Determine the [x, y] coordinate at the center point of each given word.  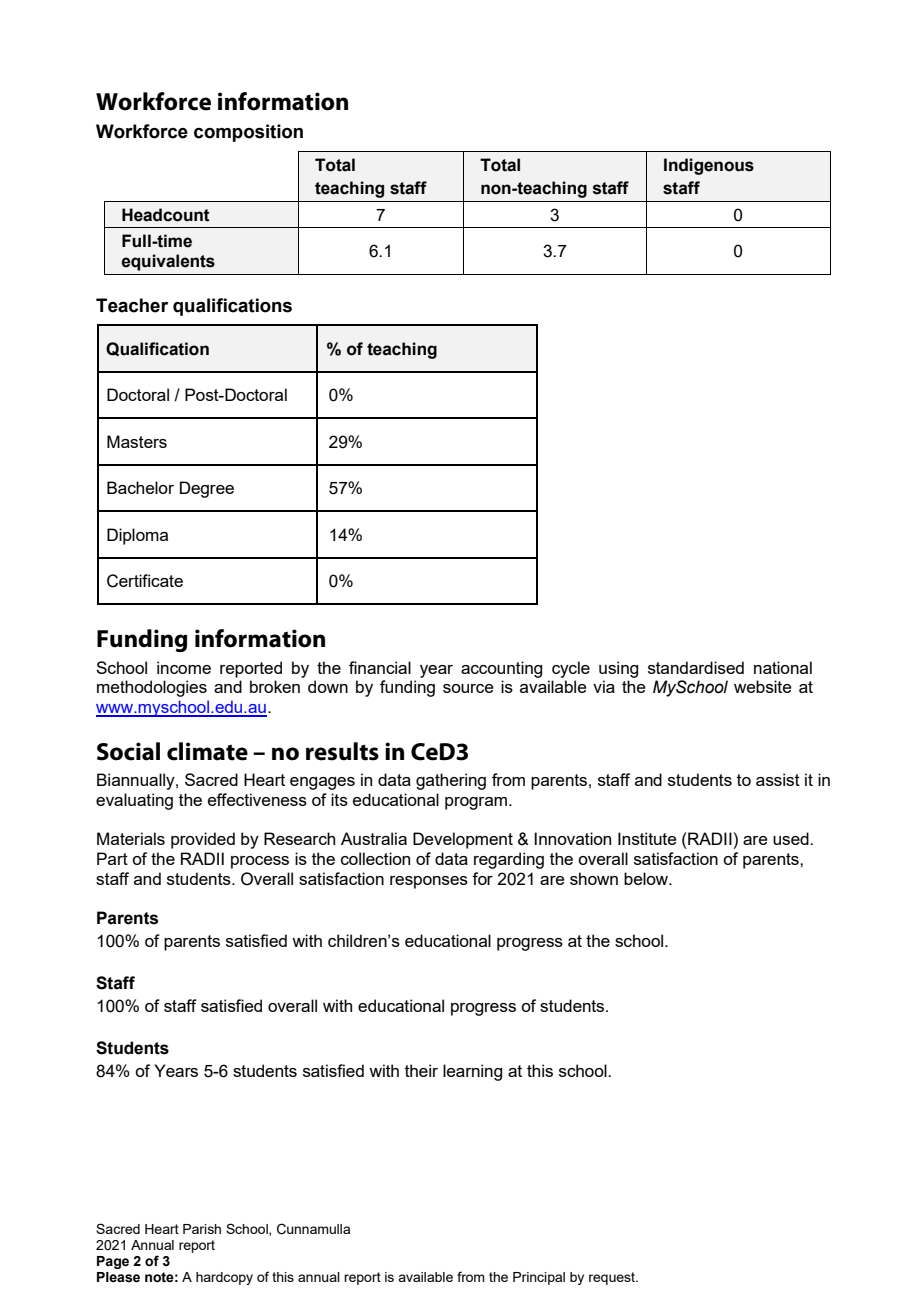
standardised [696, 667]
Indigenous [709, 166]
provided [203, 840]
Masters [137, 441]
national [783, 667]
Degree [207, 489]
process [260, 862]
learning [472, 1072]
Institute [647, 838]
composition [248, 133]
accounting [501, 669]
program [477, 803]
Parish [202, 1229]
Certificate [145, 581]
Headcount [166, 215]
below [647, 878]
